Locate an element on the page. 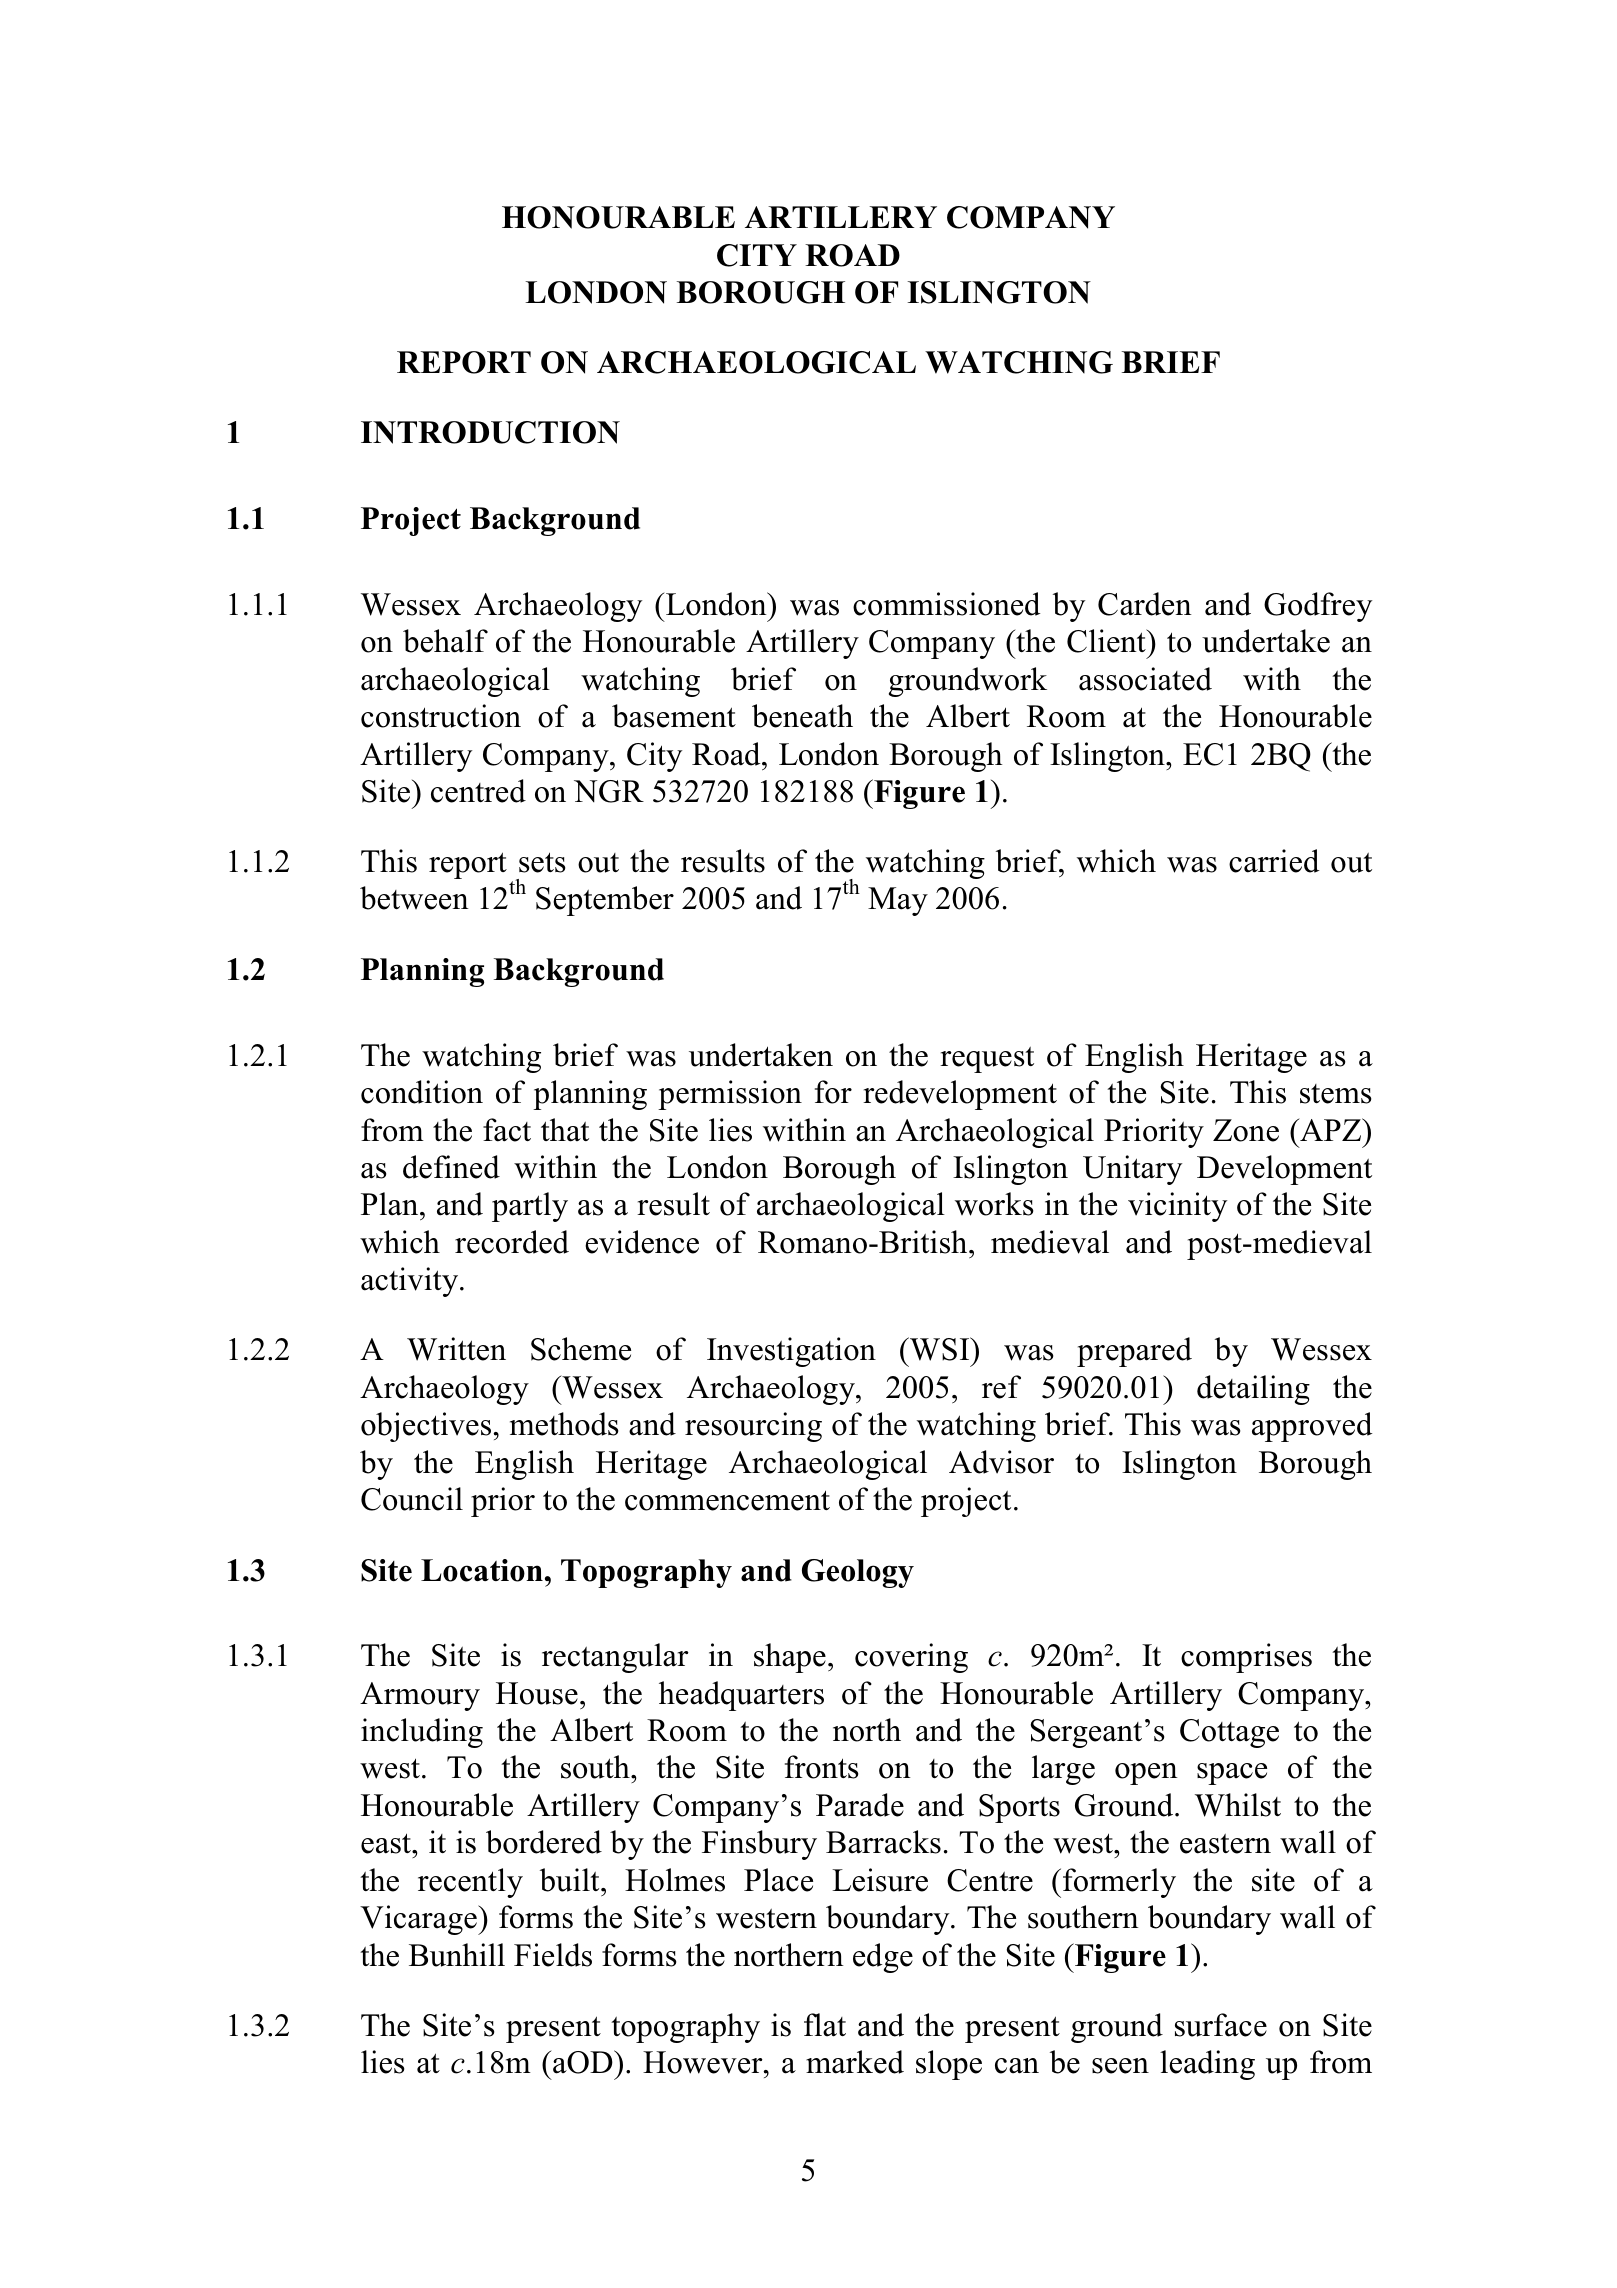 The width and height of the page is (1617, 2288). approved is located at coordinates (1312, 1427).
